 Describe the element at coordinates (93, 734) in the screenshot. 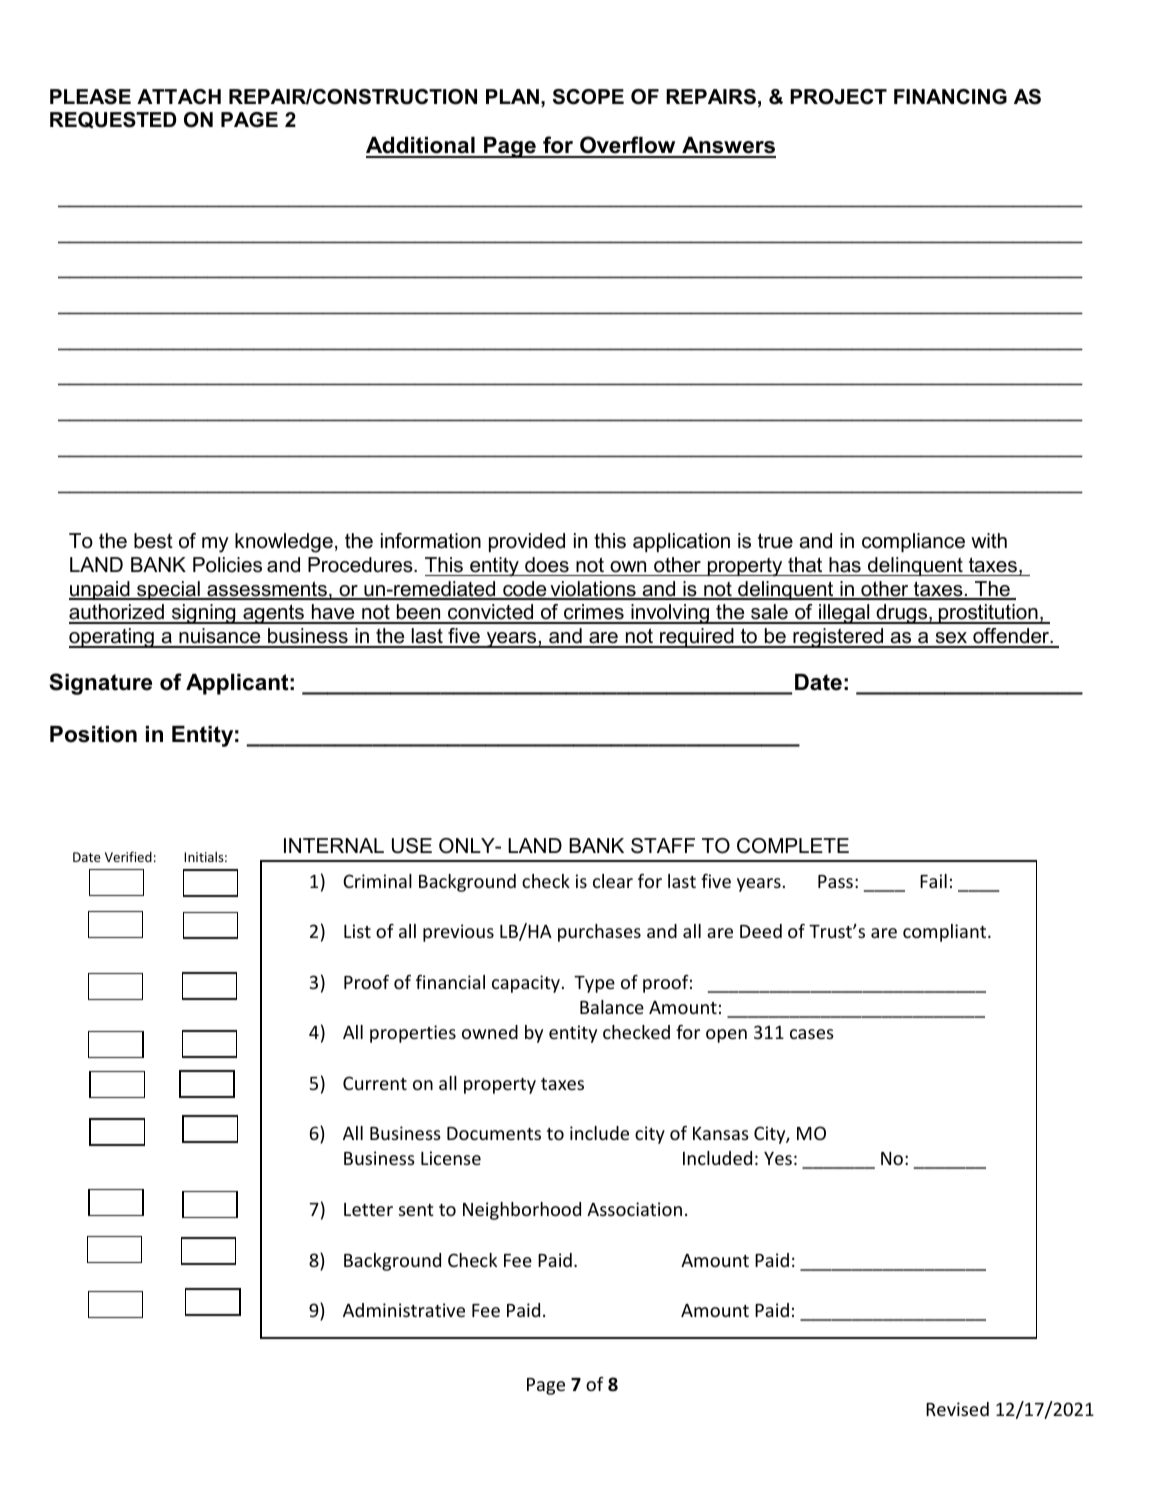

I see `Position` at that location.
